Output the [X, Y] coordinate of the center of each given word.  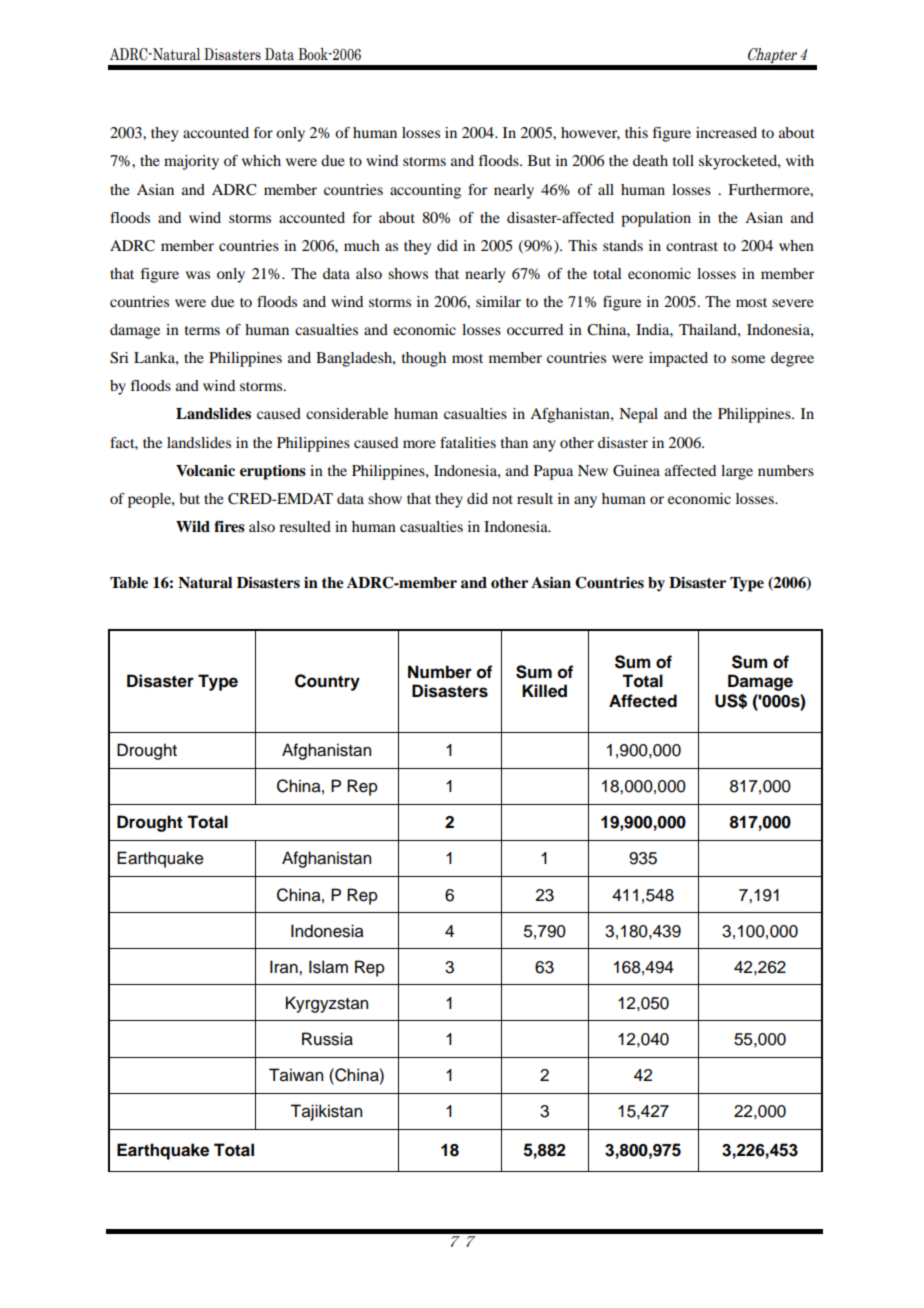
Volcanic [205, 470]
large [737, 472]
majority [191, 162]
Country [327, 682]
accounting [425, 191]
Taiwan [296, 1075]
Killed [544, 691]
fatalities [468, 442]
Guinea [636, 471]
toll [683, 160]
